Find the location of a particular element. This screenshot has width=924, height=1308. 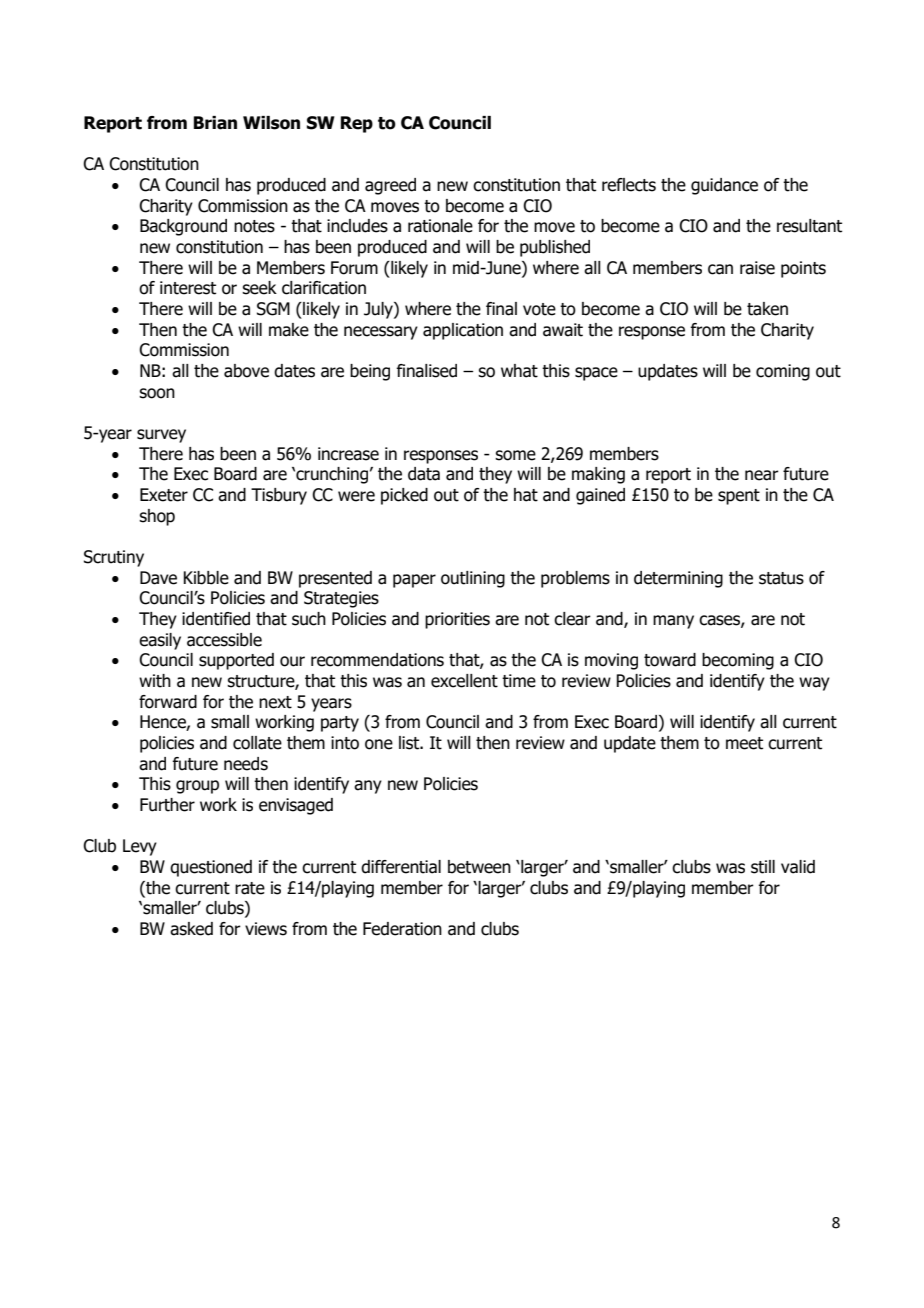

between is located at coordinates (479, 867).
